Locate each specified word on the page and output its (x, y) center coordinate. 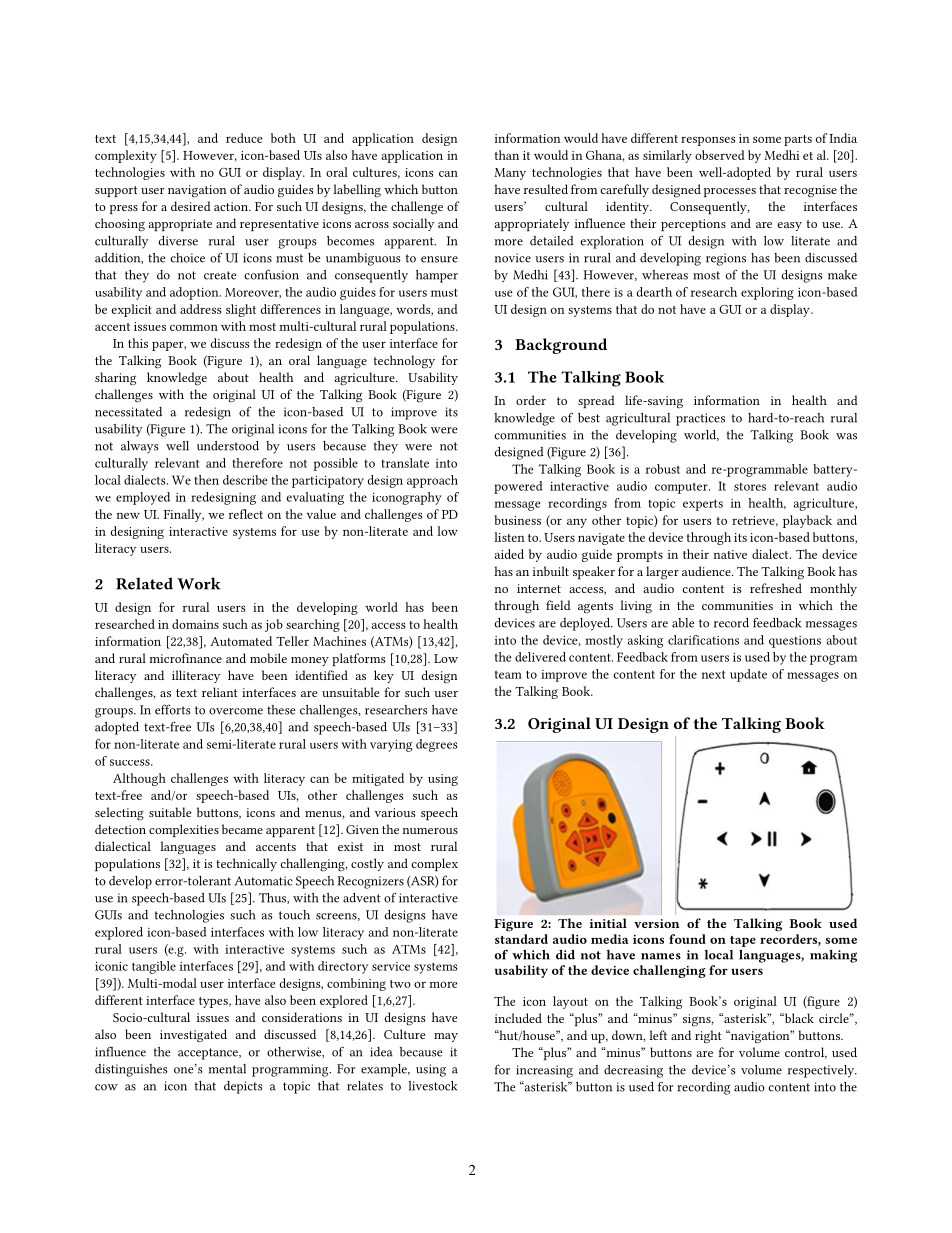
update (748, 675)
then (206, 480)
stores (750, 487)
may (446, 1037)
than (507, 155)
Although (139, 779)
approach (432, 481)
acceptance (209, 1054)
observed (720, 155)
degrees (436, 745)
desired (191, 206)
